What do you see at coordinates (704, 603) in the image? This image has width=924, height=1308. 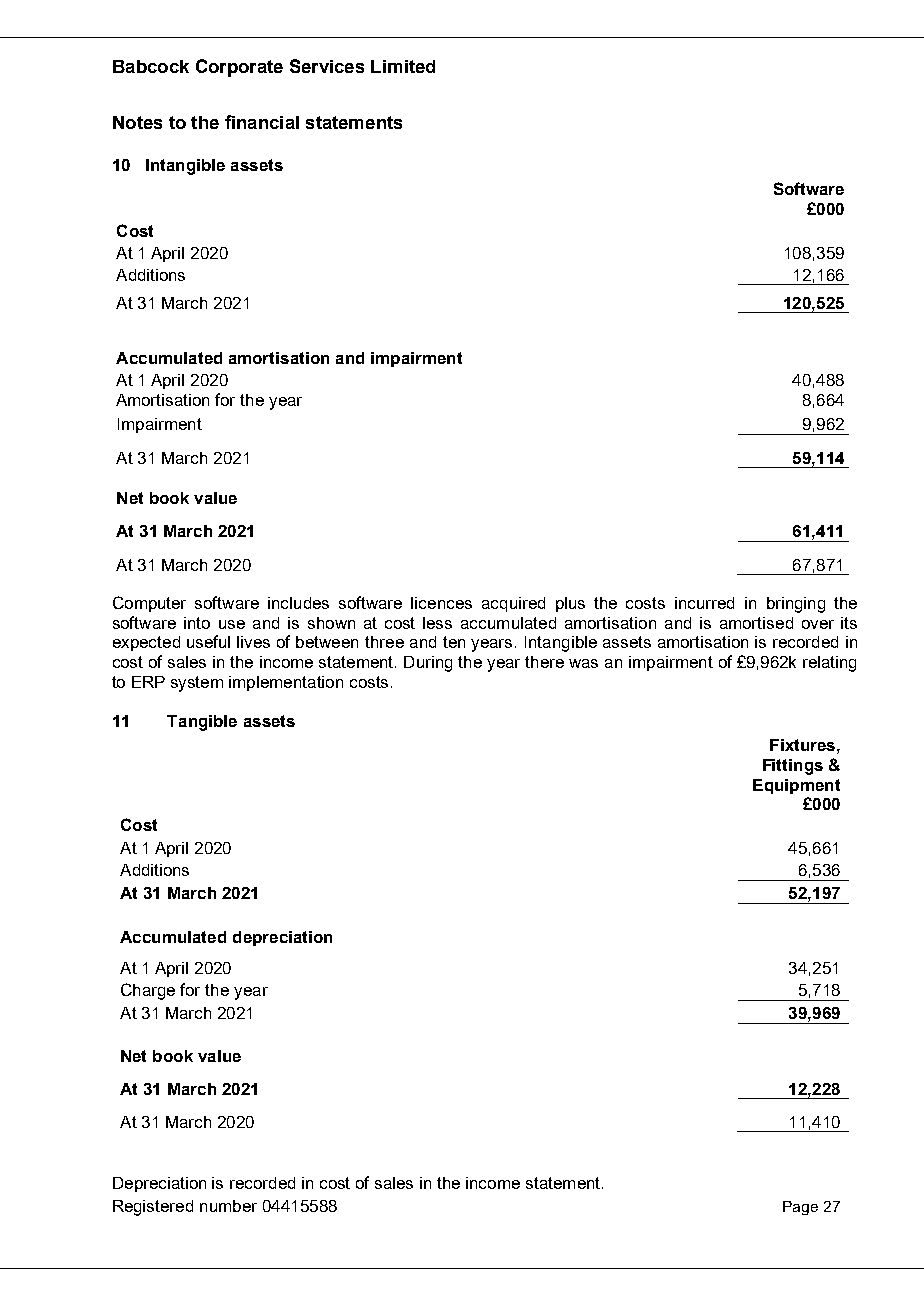 I see `incurred` at bounding box center [704, 603].
